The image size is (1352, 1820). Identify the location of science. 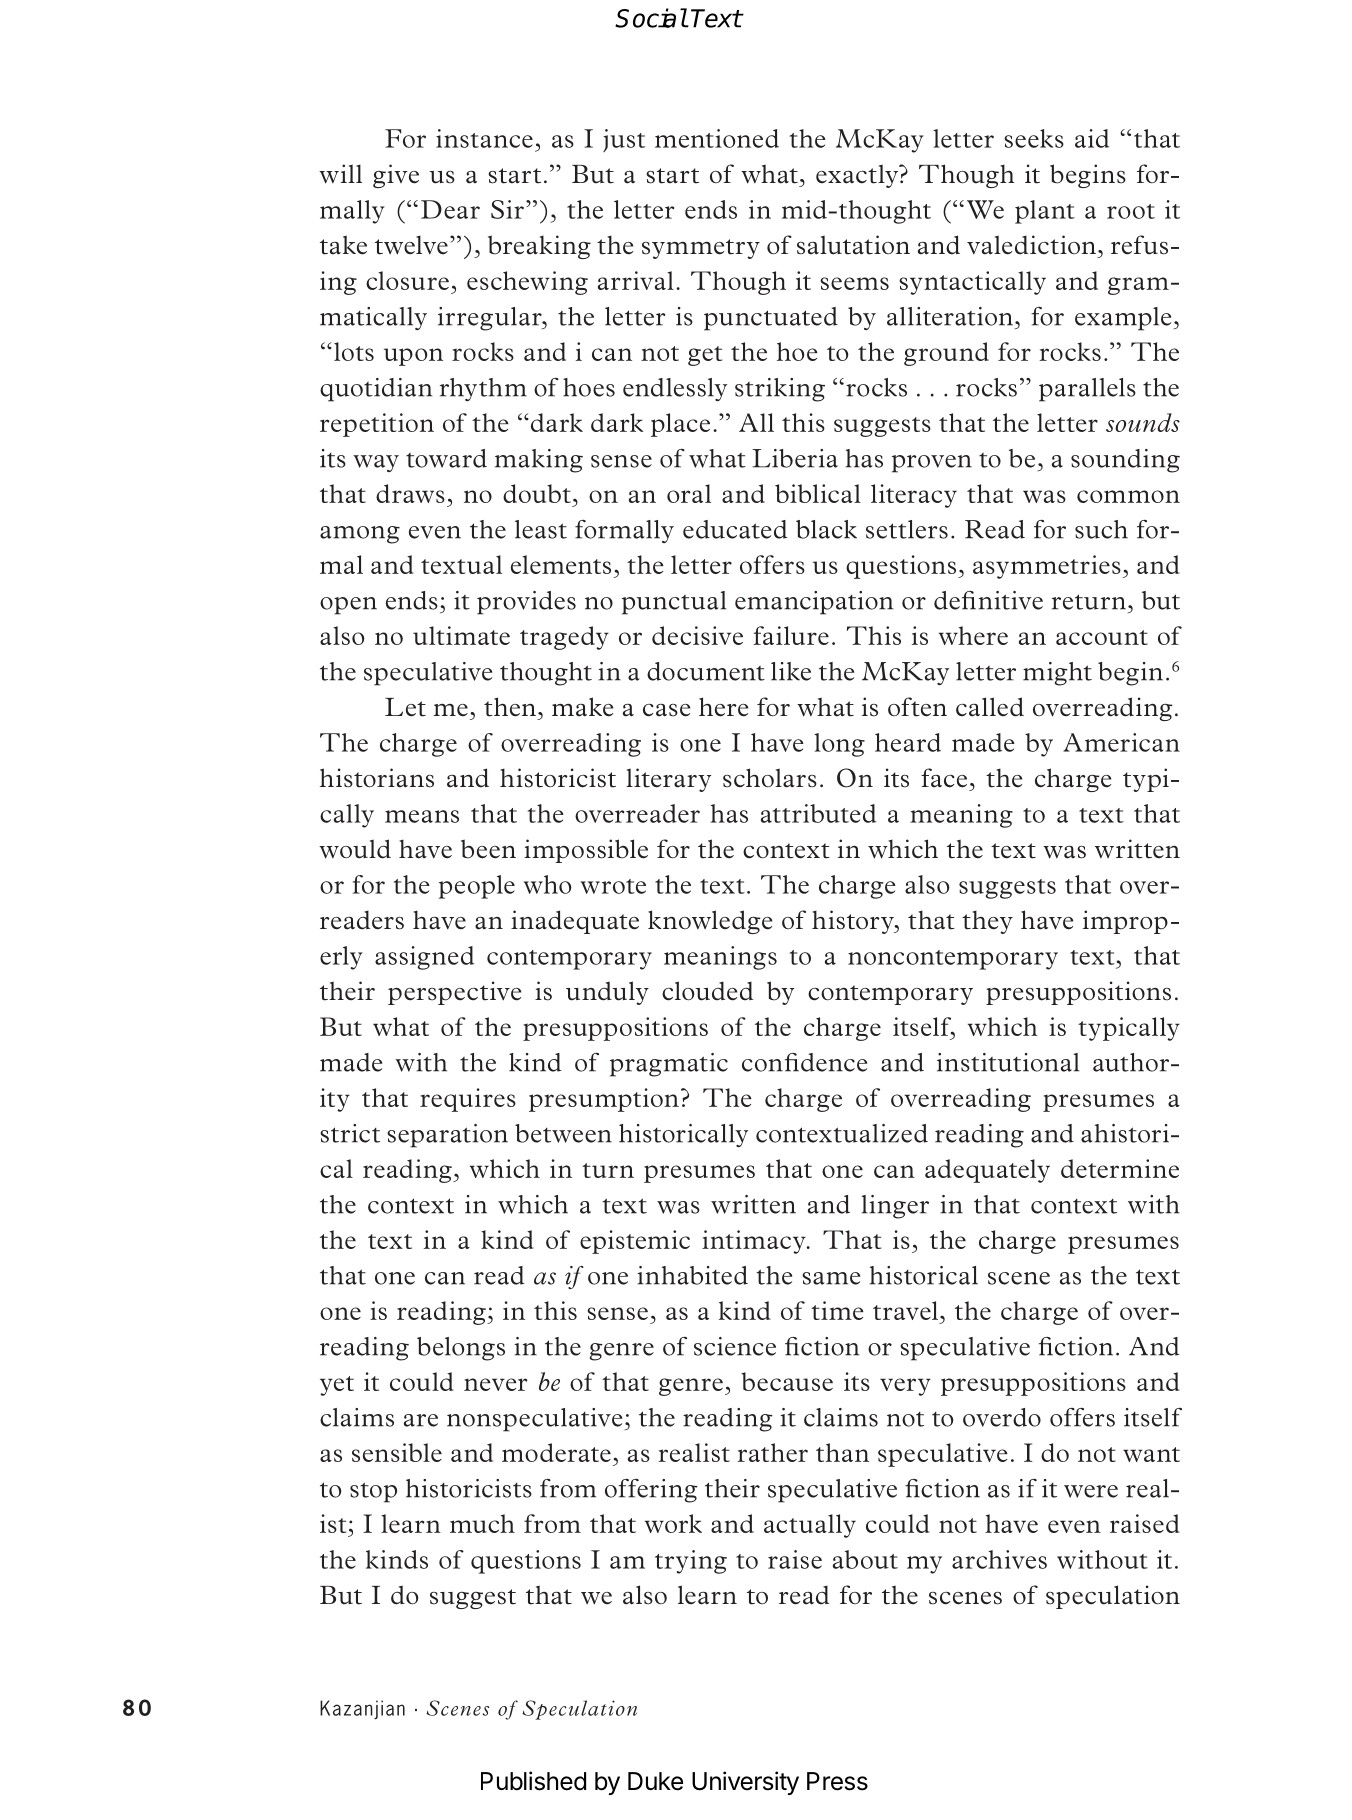
(735, 1346).
